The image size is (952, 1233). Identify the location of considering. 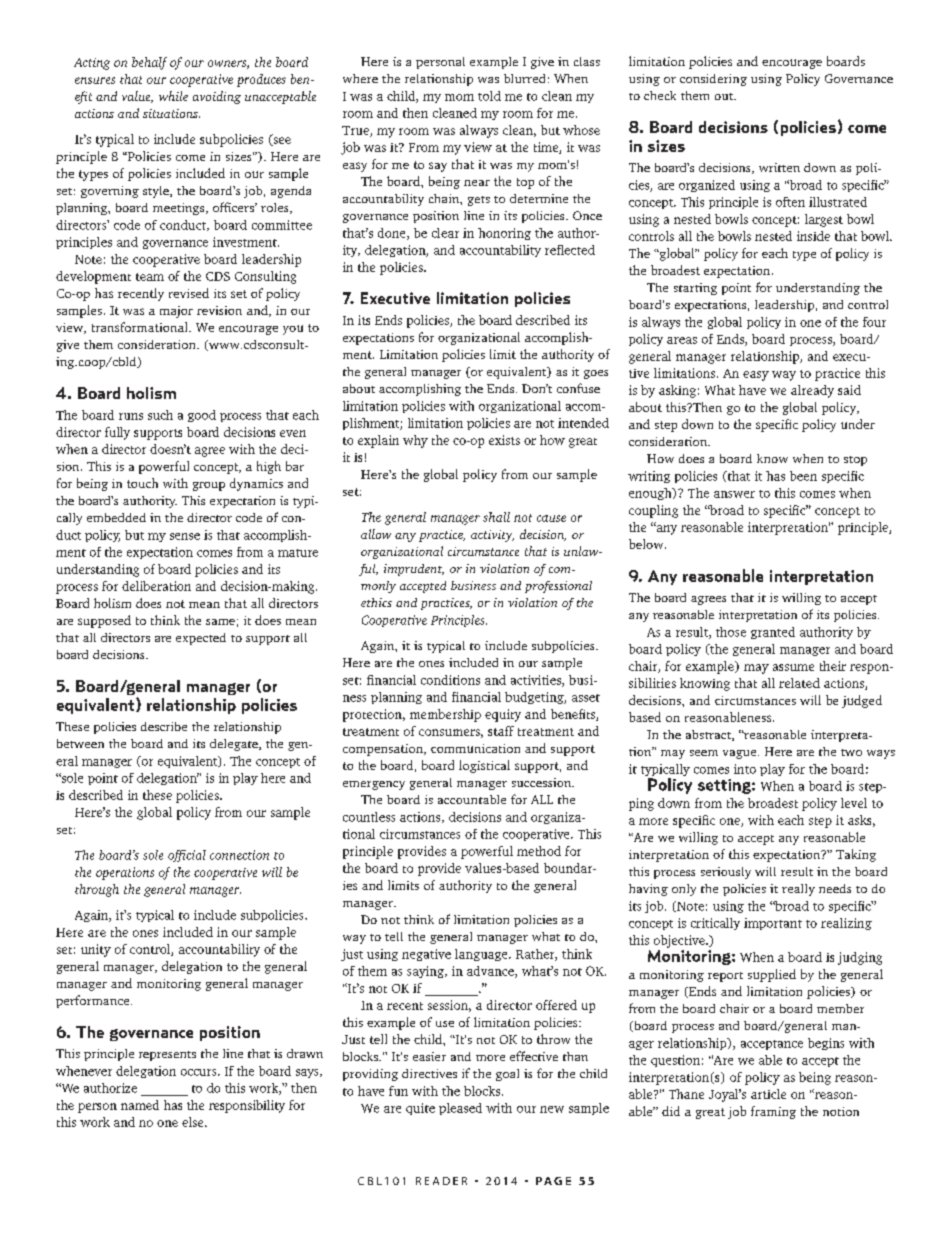
(713, 80).
